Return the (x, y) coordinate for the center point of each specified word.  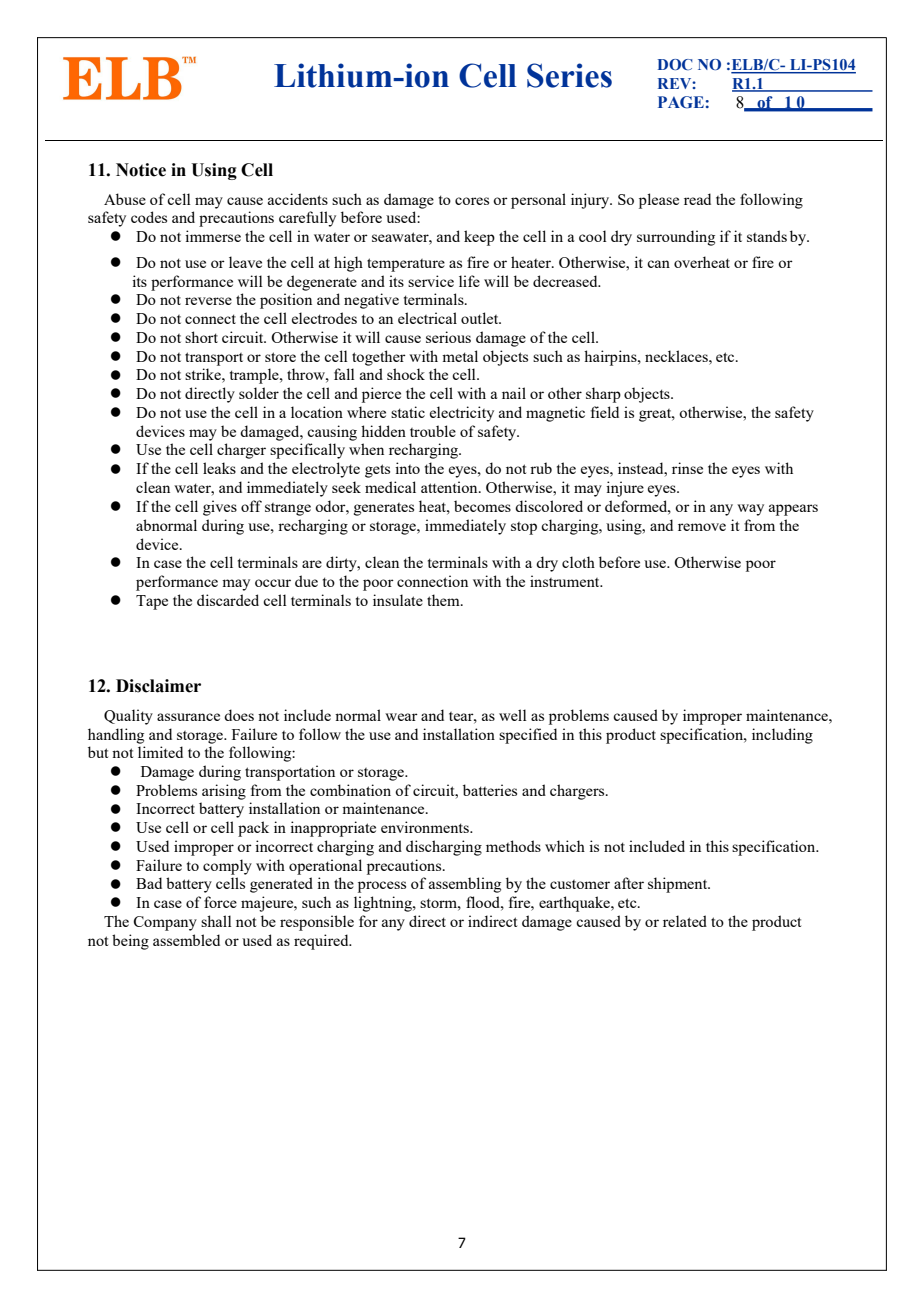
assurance (188, 717)
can (658, 264)
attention (450, 487)
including (782, 736)
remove (702, 527)
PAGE (681, 102)
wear (401, 717)
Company (165, 923)
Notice (141, 170)
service (431, 281)
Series (569, 75)
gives (220, 508)
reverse (208, 301)
